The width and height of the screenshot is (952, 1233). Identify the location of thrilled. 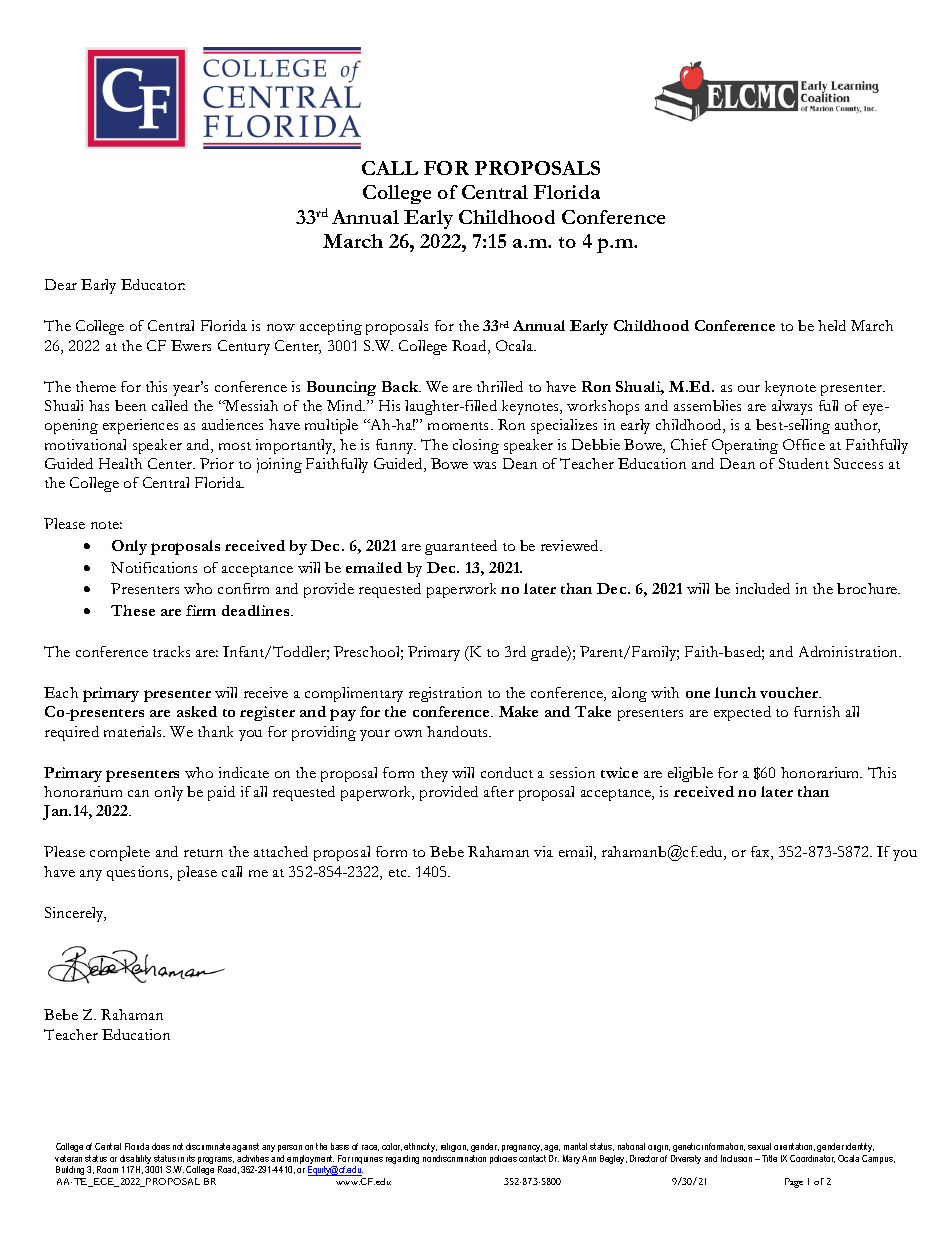
(500, 386).
